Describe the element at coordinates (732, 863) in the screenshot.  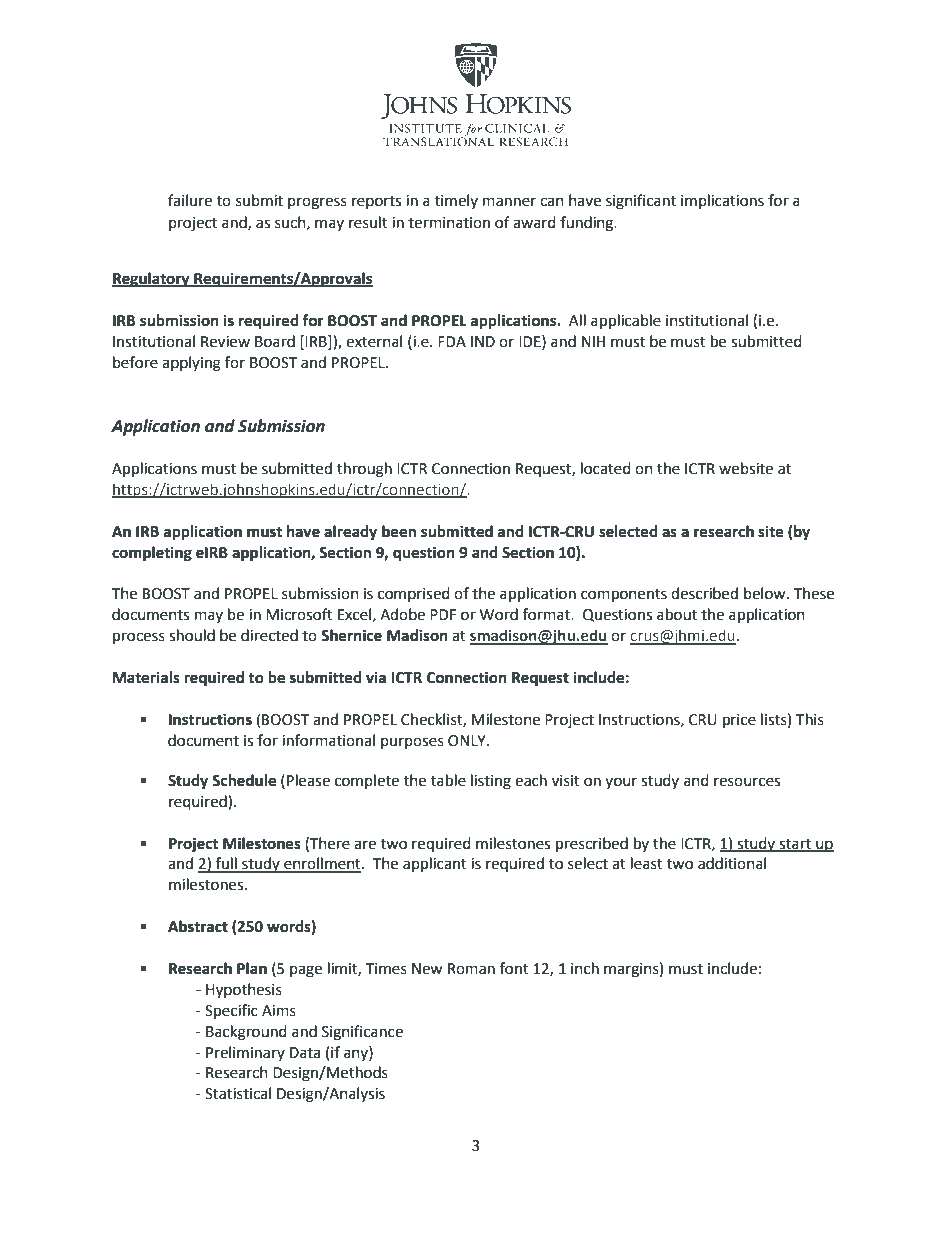
I see `additional` at that location.
